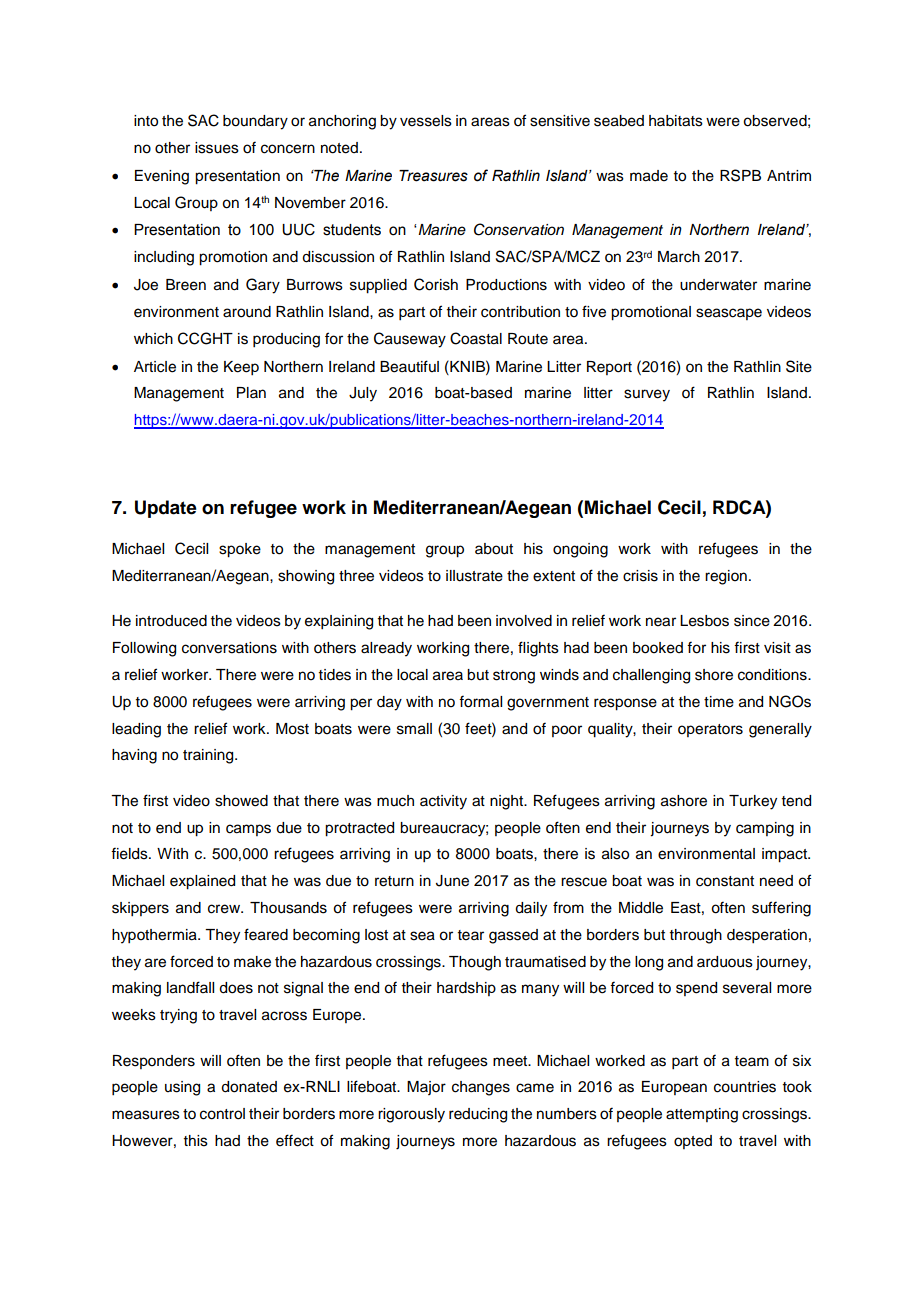 This screenshot has width=924, height=1308. I want to click on attempting, so click(702, 1115).
